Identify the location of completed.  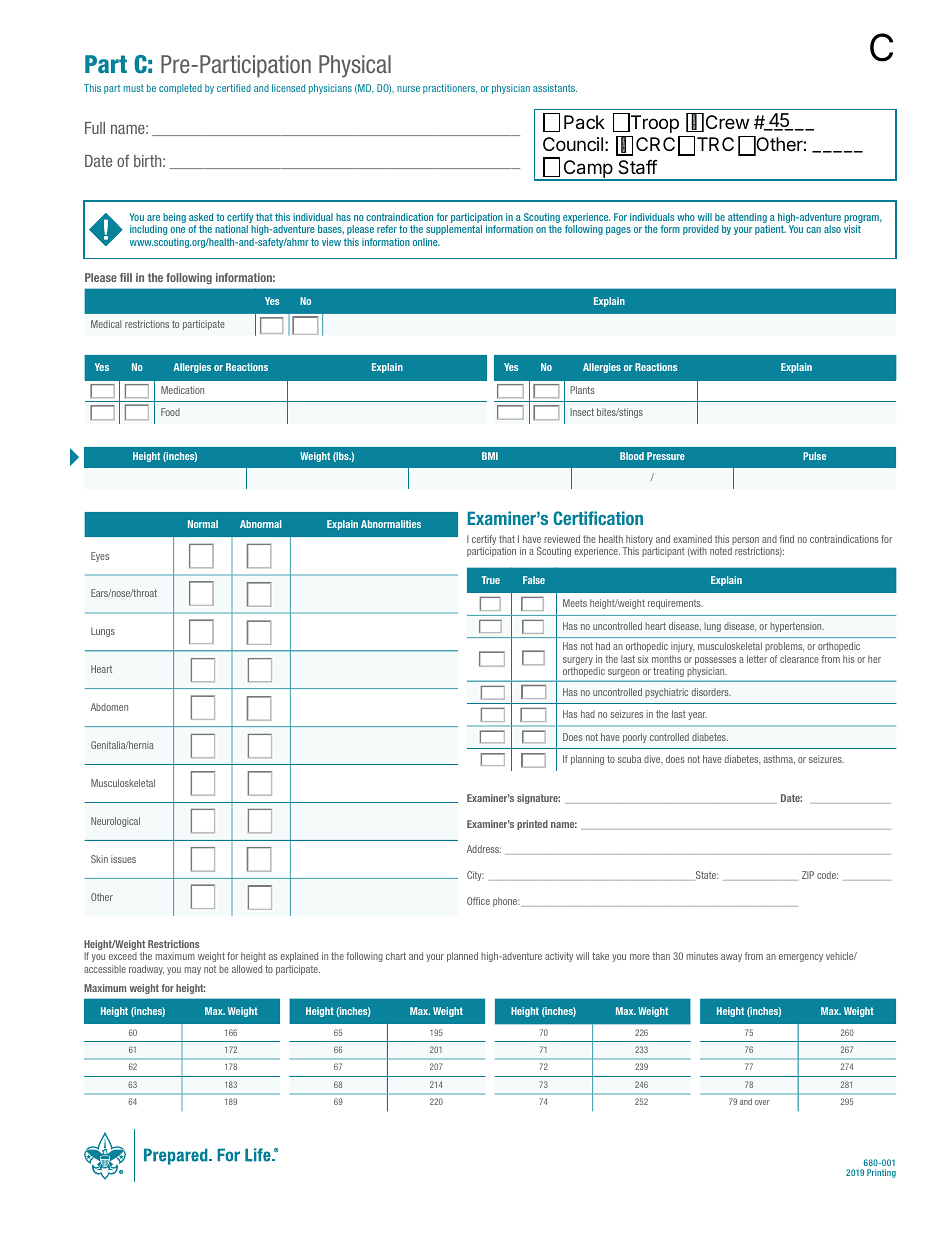
(180, 89).
